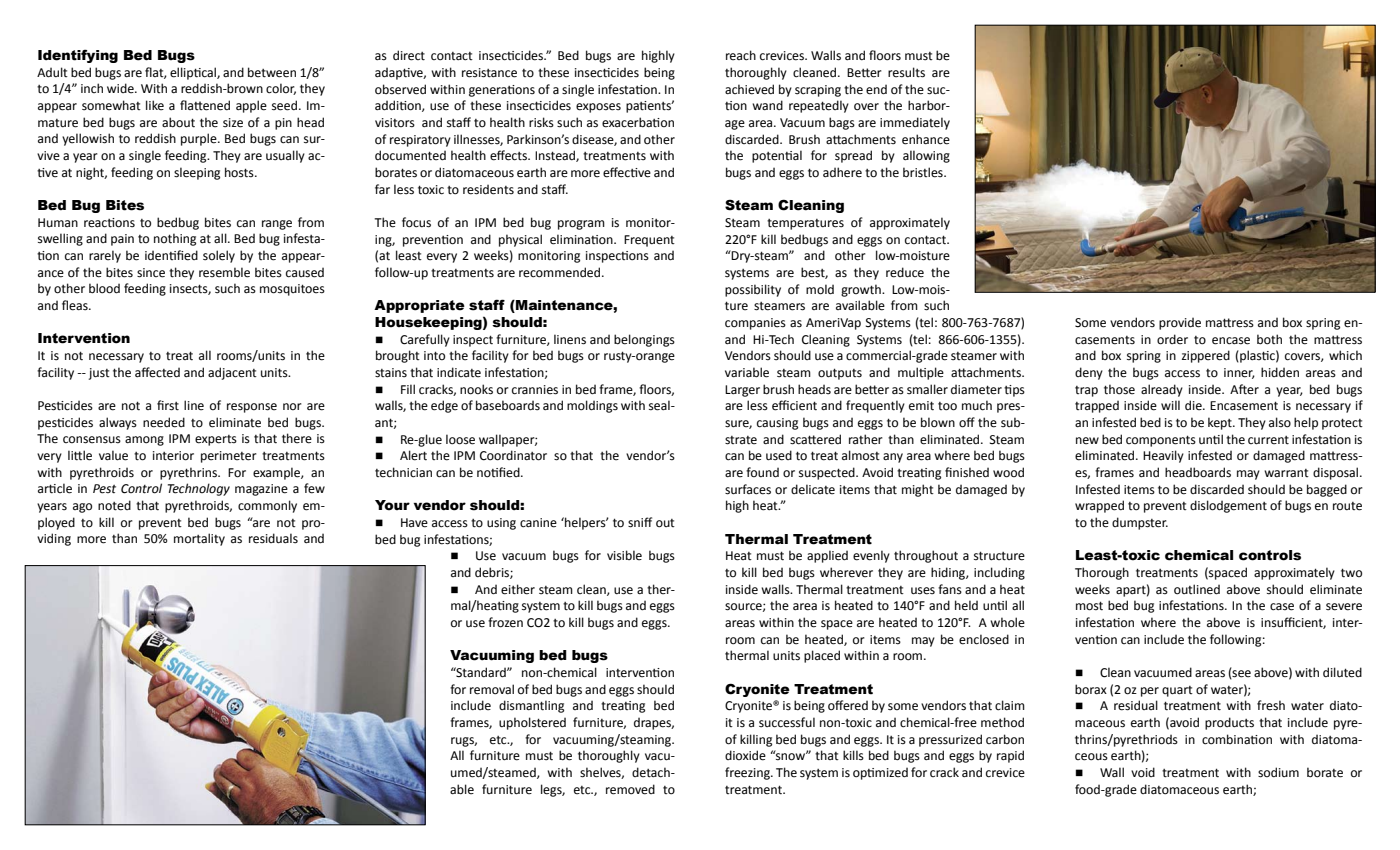 The height and width of the image is (850, 1400). I want to click on sniff, so click(640, 522).
